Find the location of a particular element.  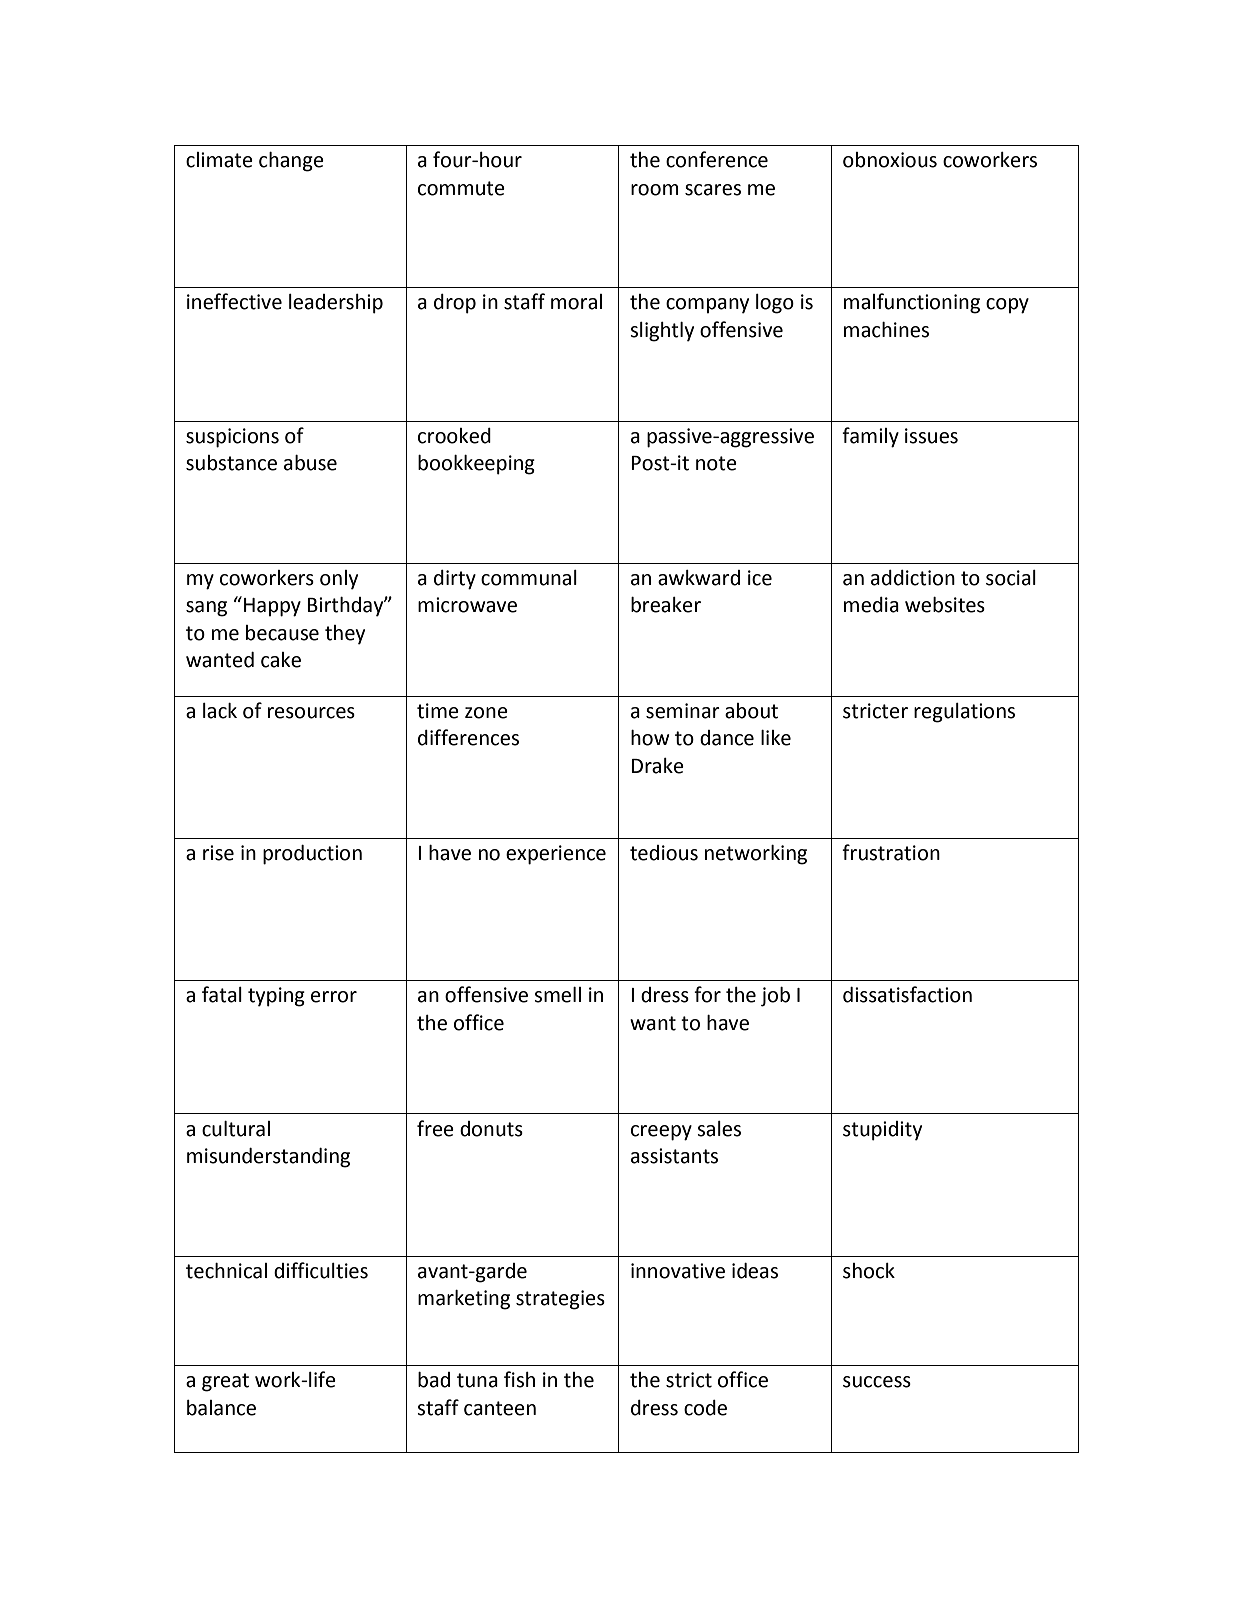

change is located at coordinates (291, 162).
